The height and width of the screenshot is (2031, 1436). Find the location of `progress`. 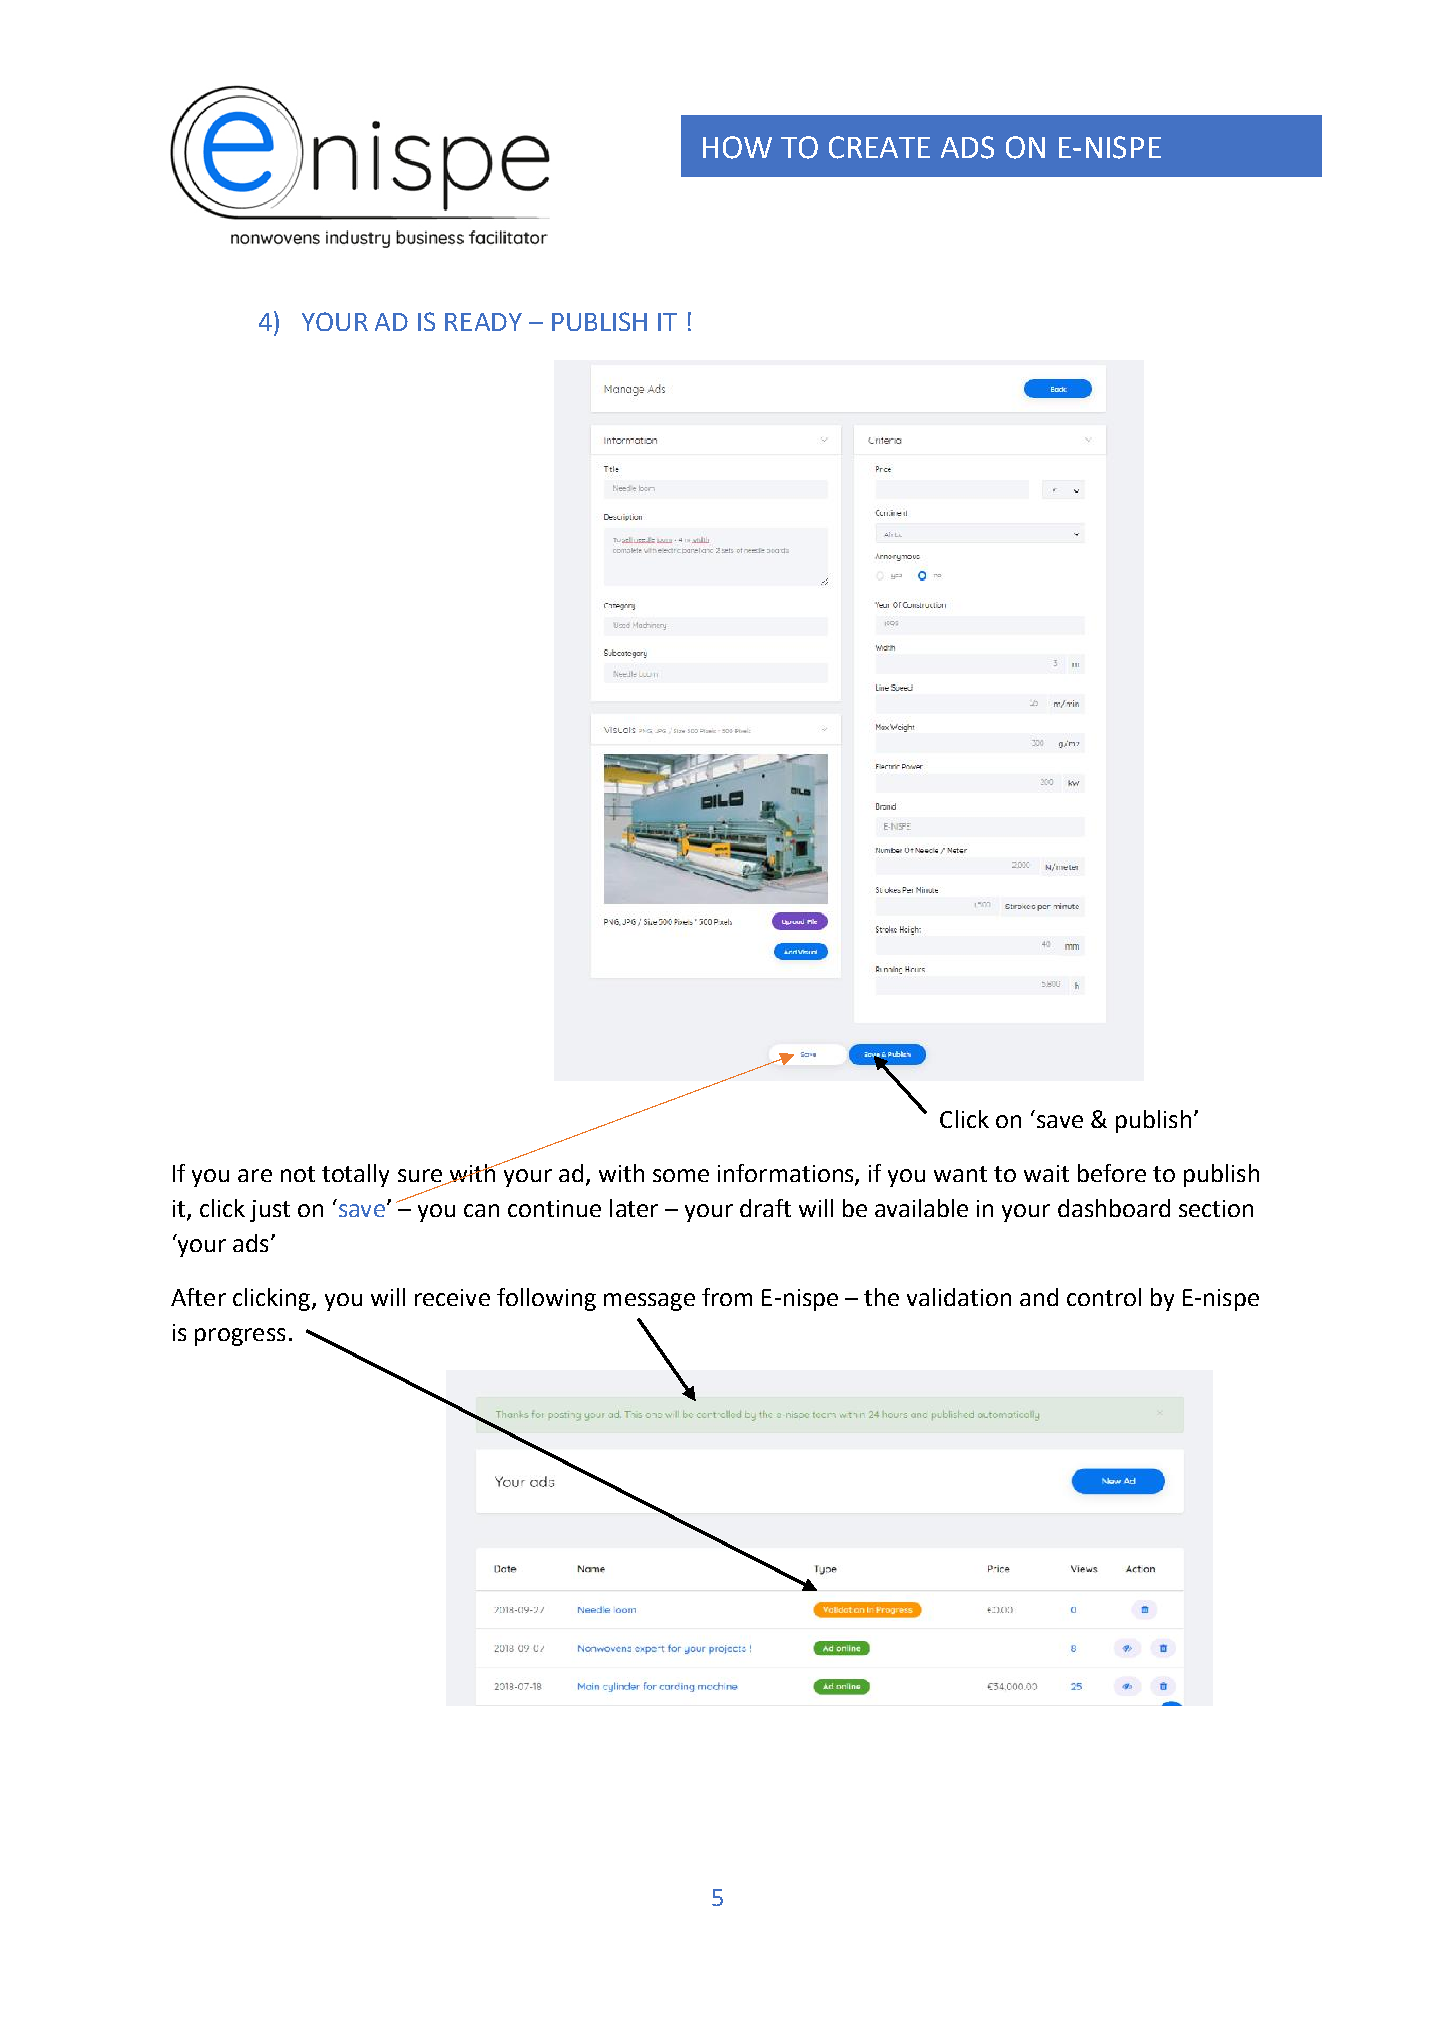

progress is located at coordinates (240, 1337).
